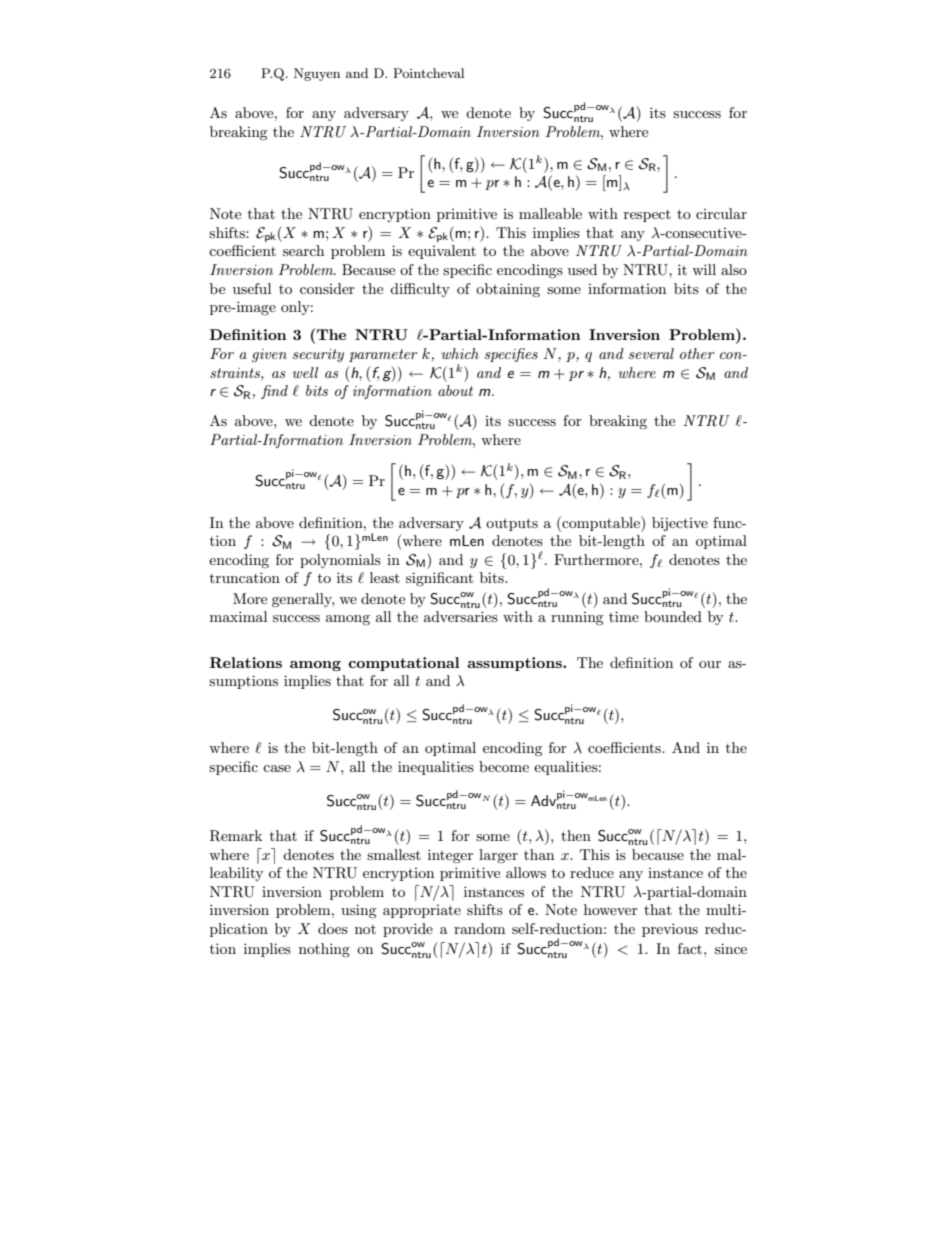 The image size is (952, 1233). I want to click on respect, so click(647, 216).
